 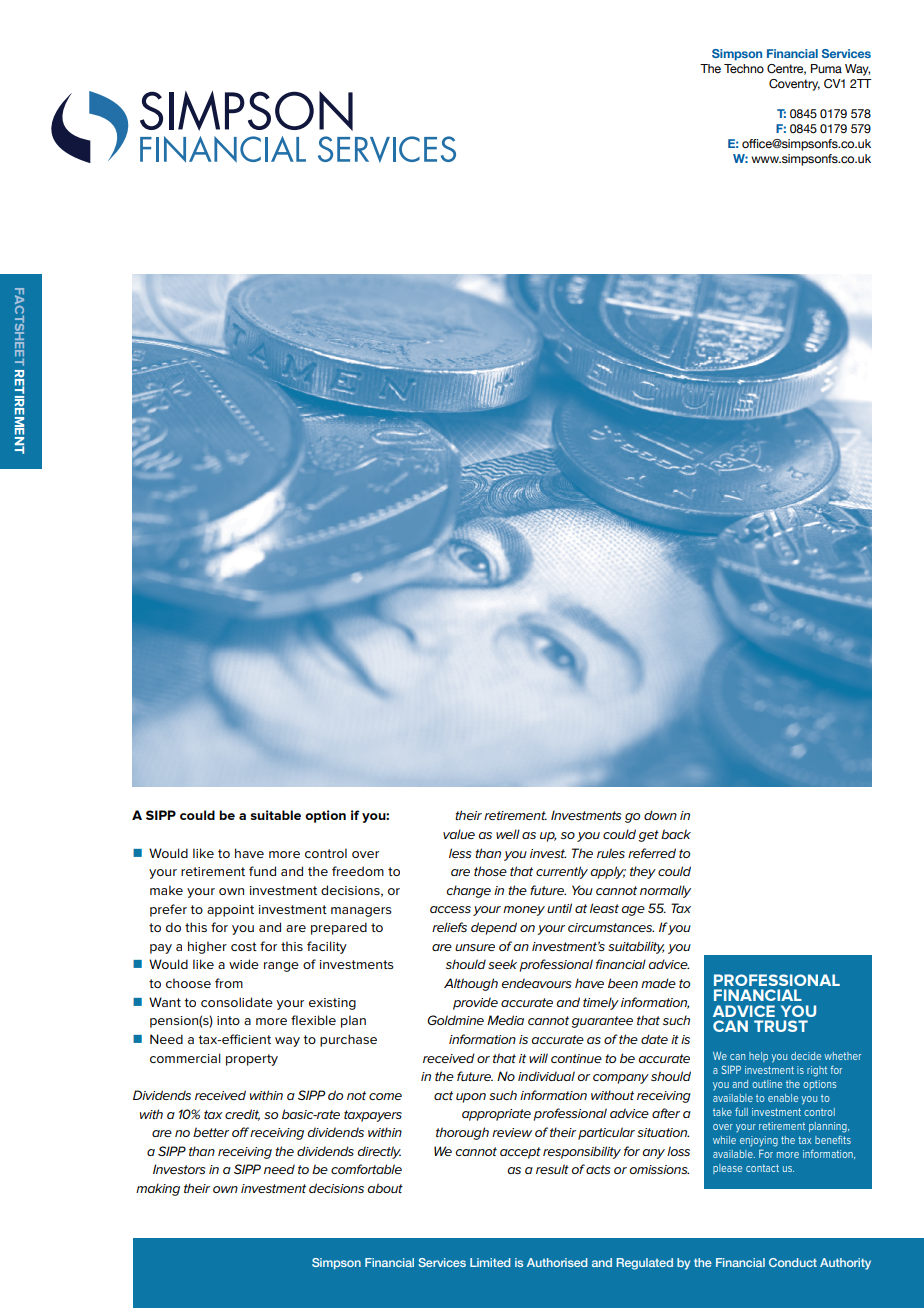 I want to click on down, so click(x=660, y=815).
